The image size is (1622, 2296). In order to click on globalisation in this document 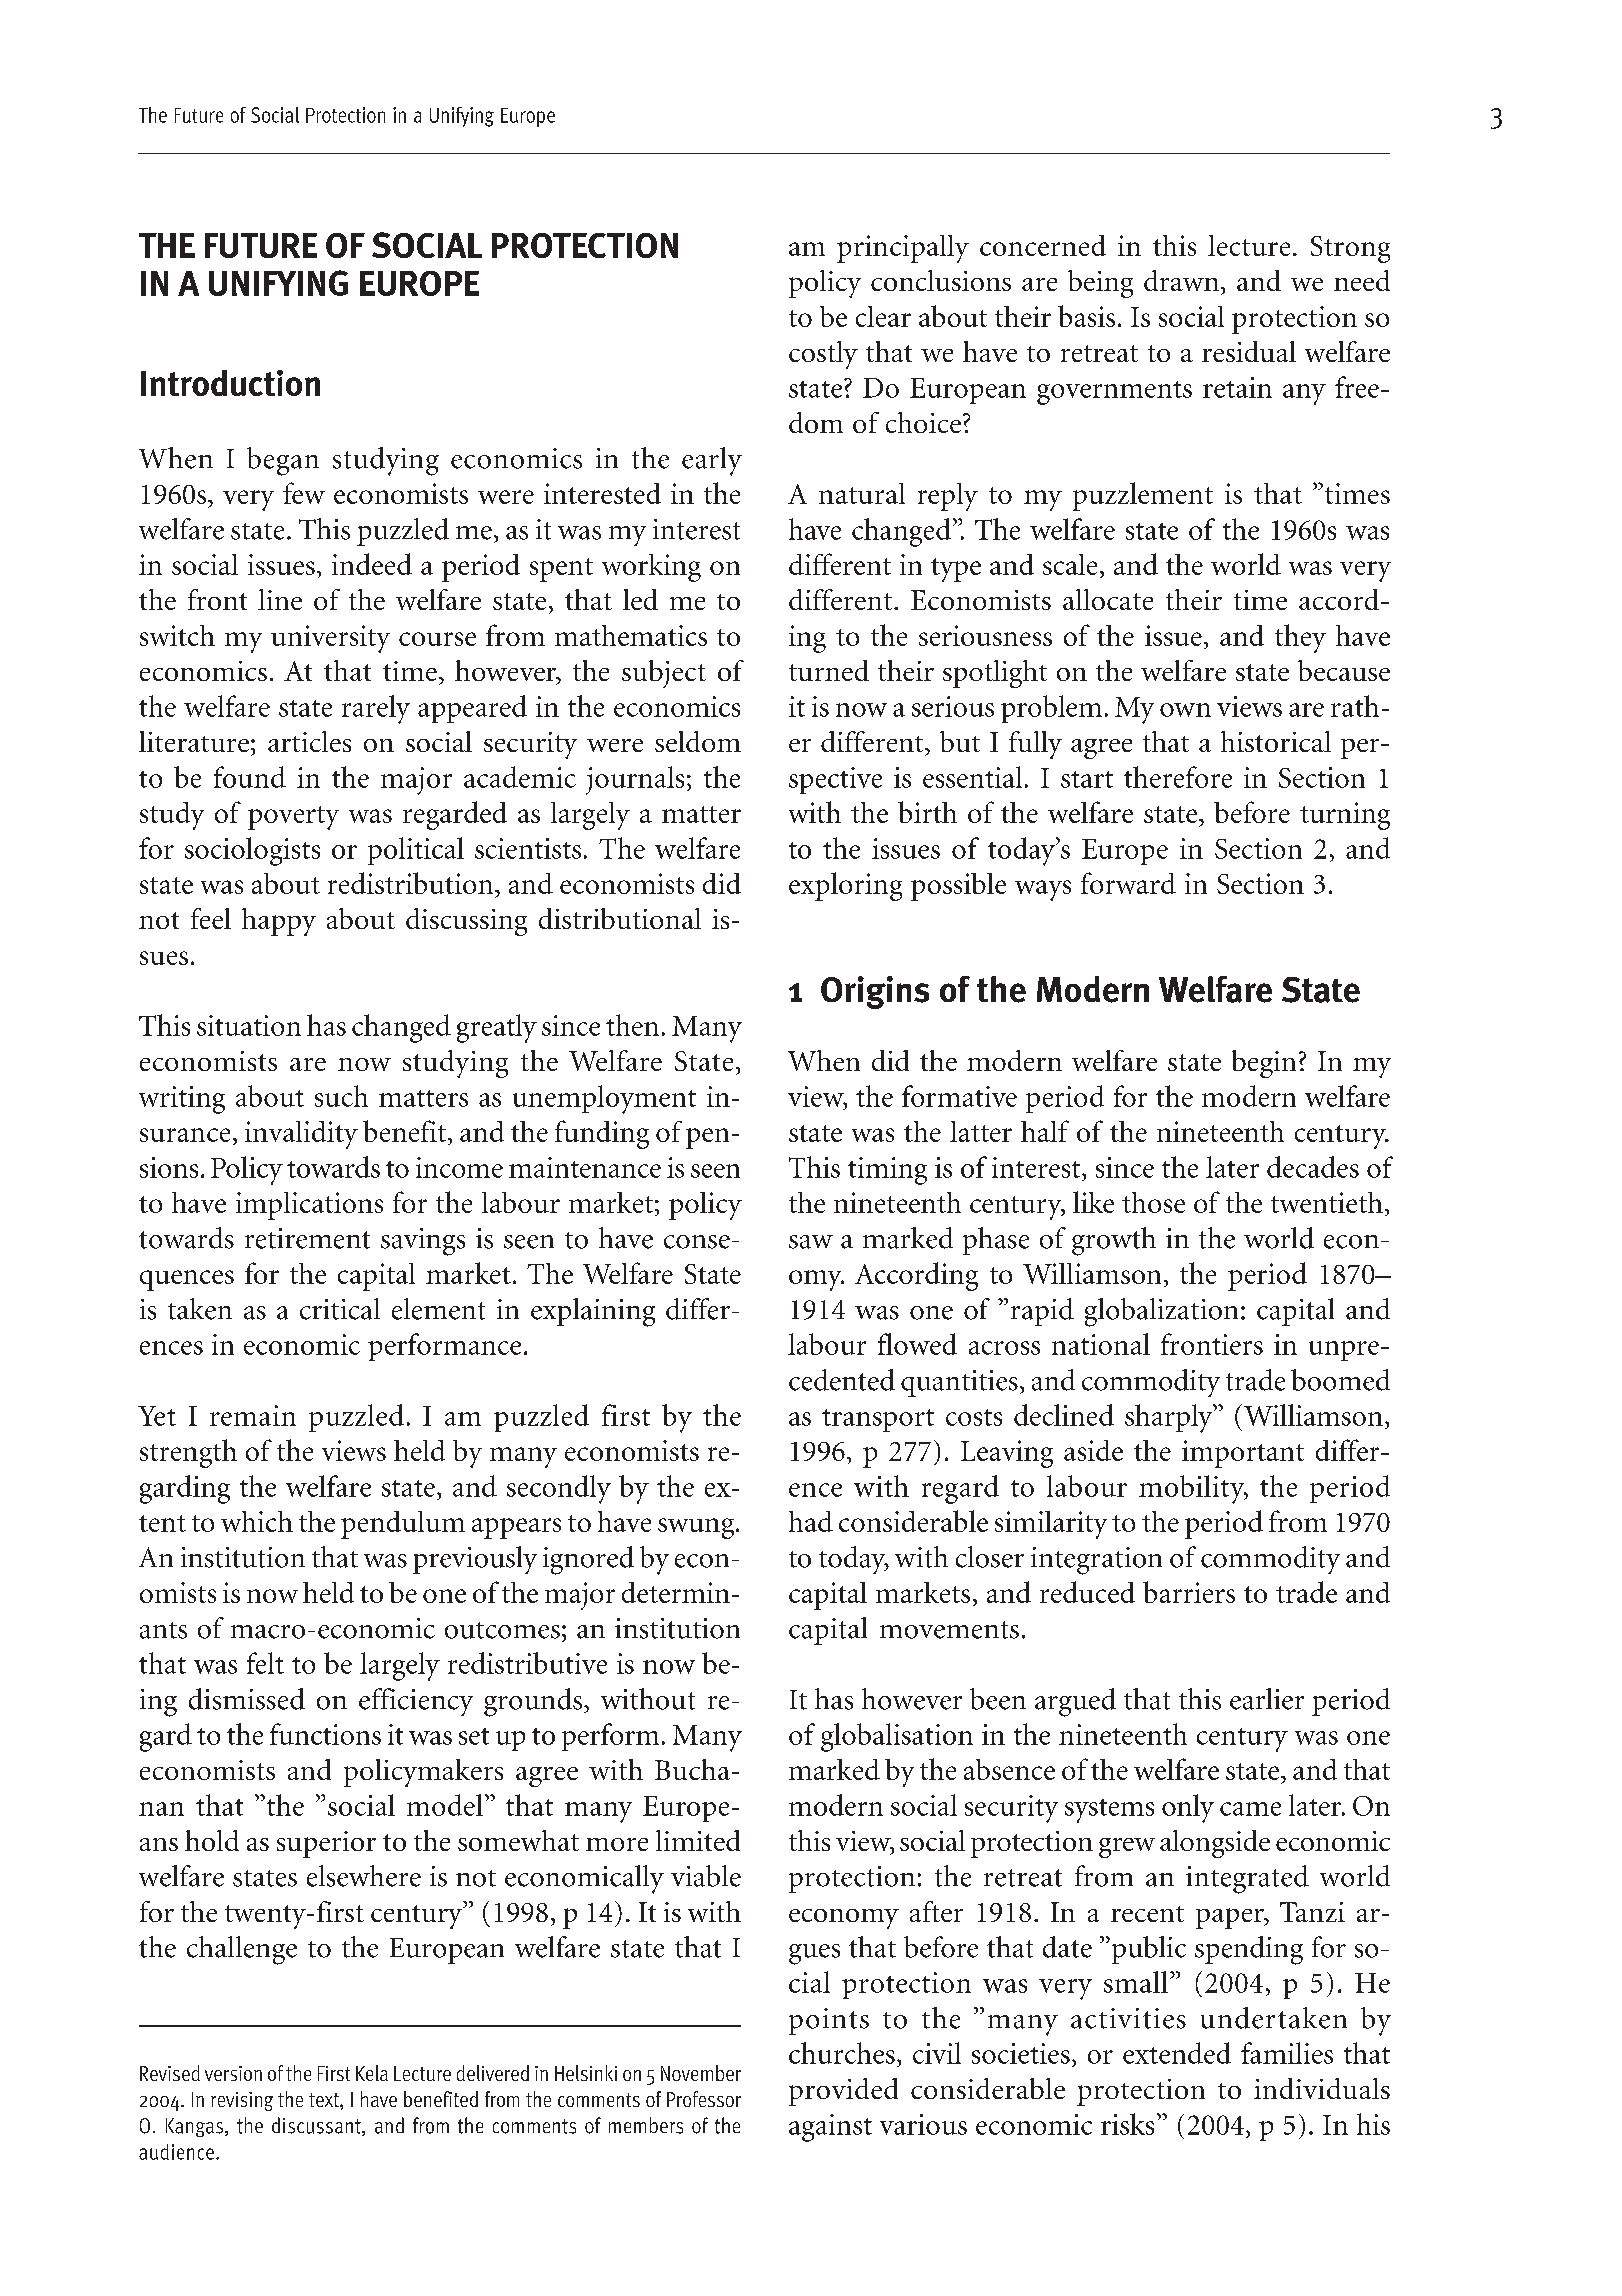, I will do `click(897, 1737)`.
